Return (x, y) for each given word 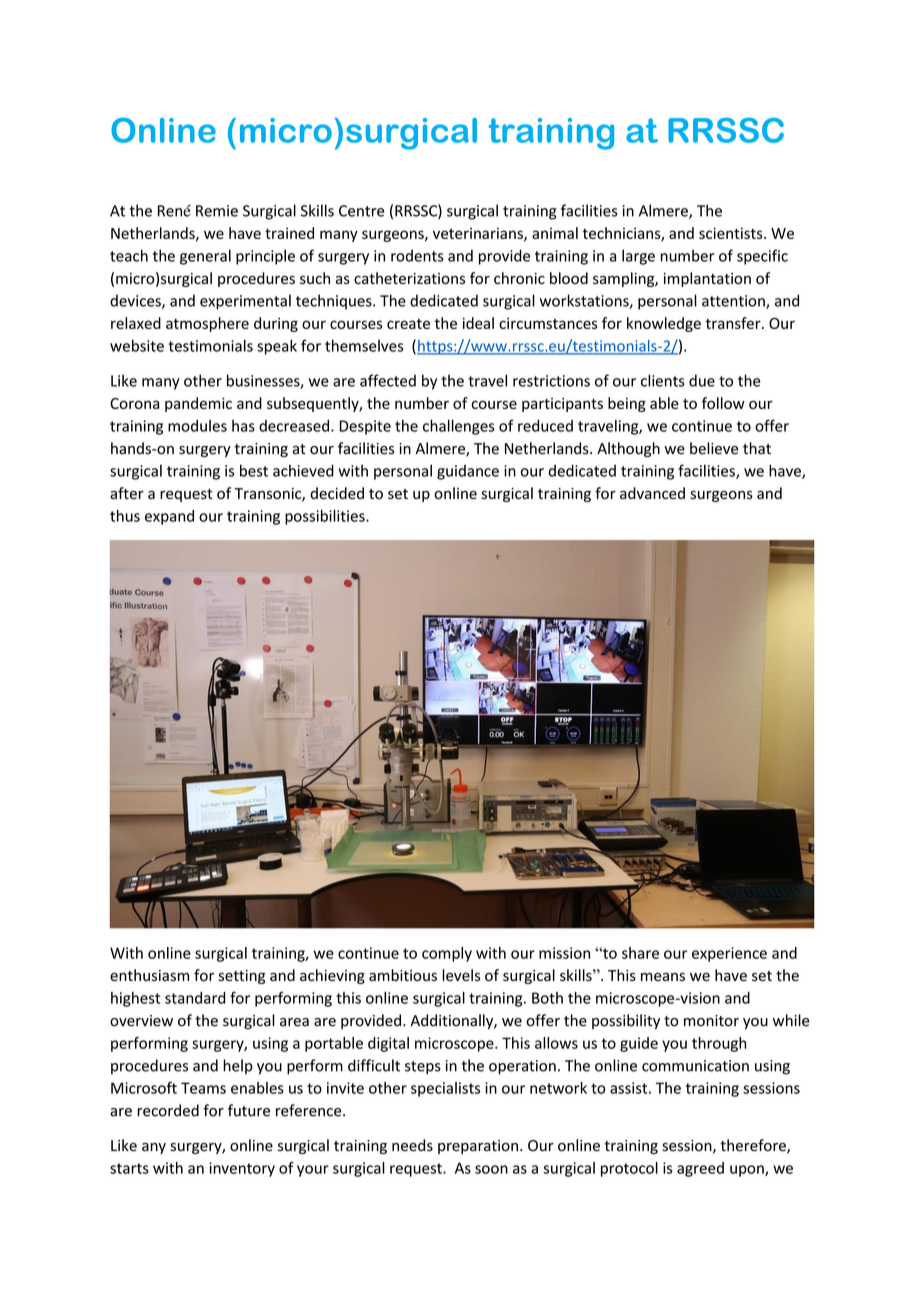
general (205, 257)
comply (447, 954)
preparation (478, 1147)
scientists (732, 233)
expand (169, 517)
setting (241, 977)
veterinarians (479, 234)
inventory (242, 1169)
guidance (468, 472)
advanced (652, 493)
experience (729, 954)
